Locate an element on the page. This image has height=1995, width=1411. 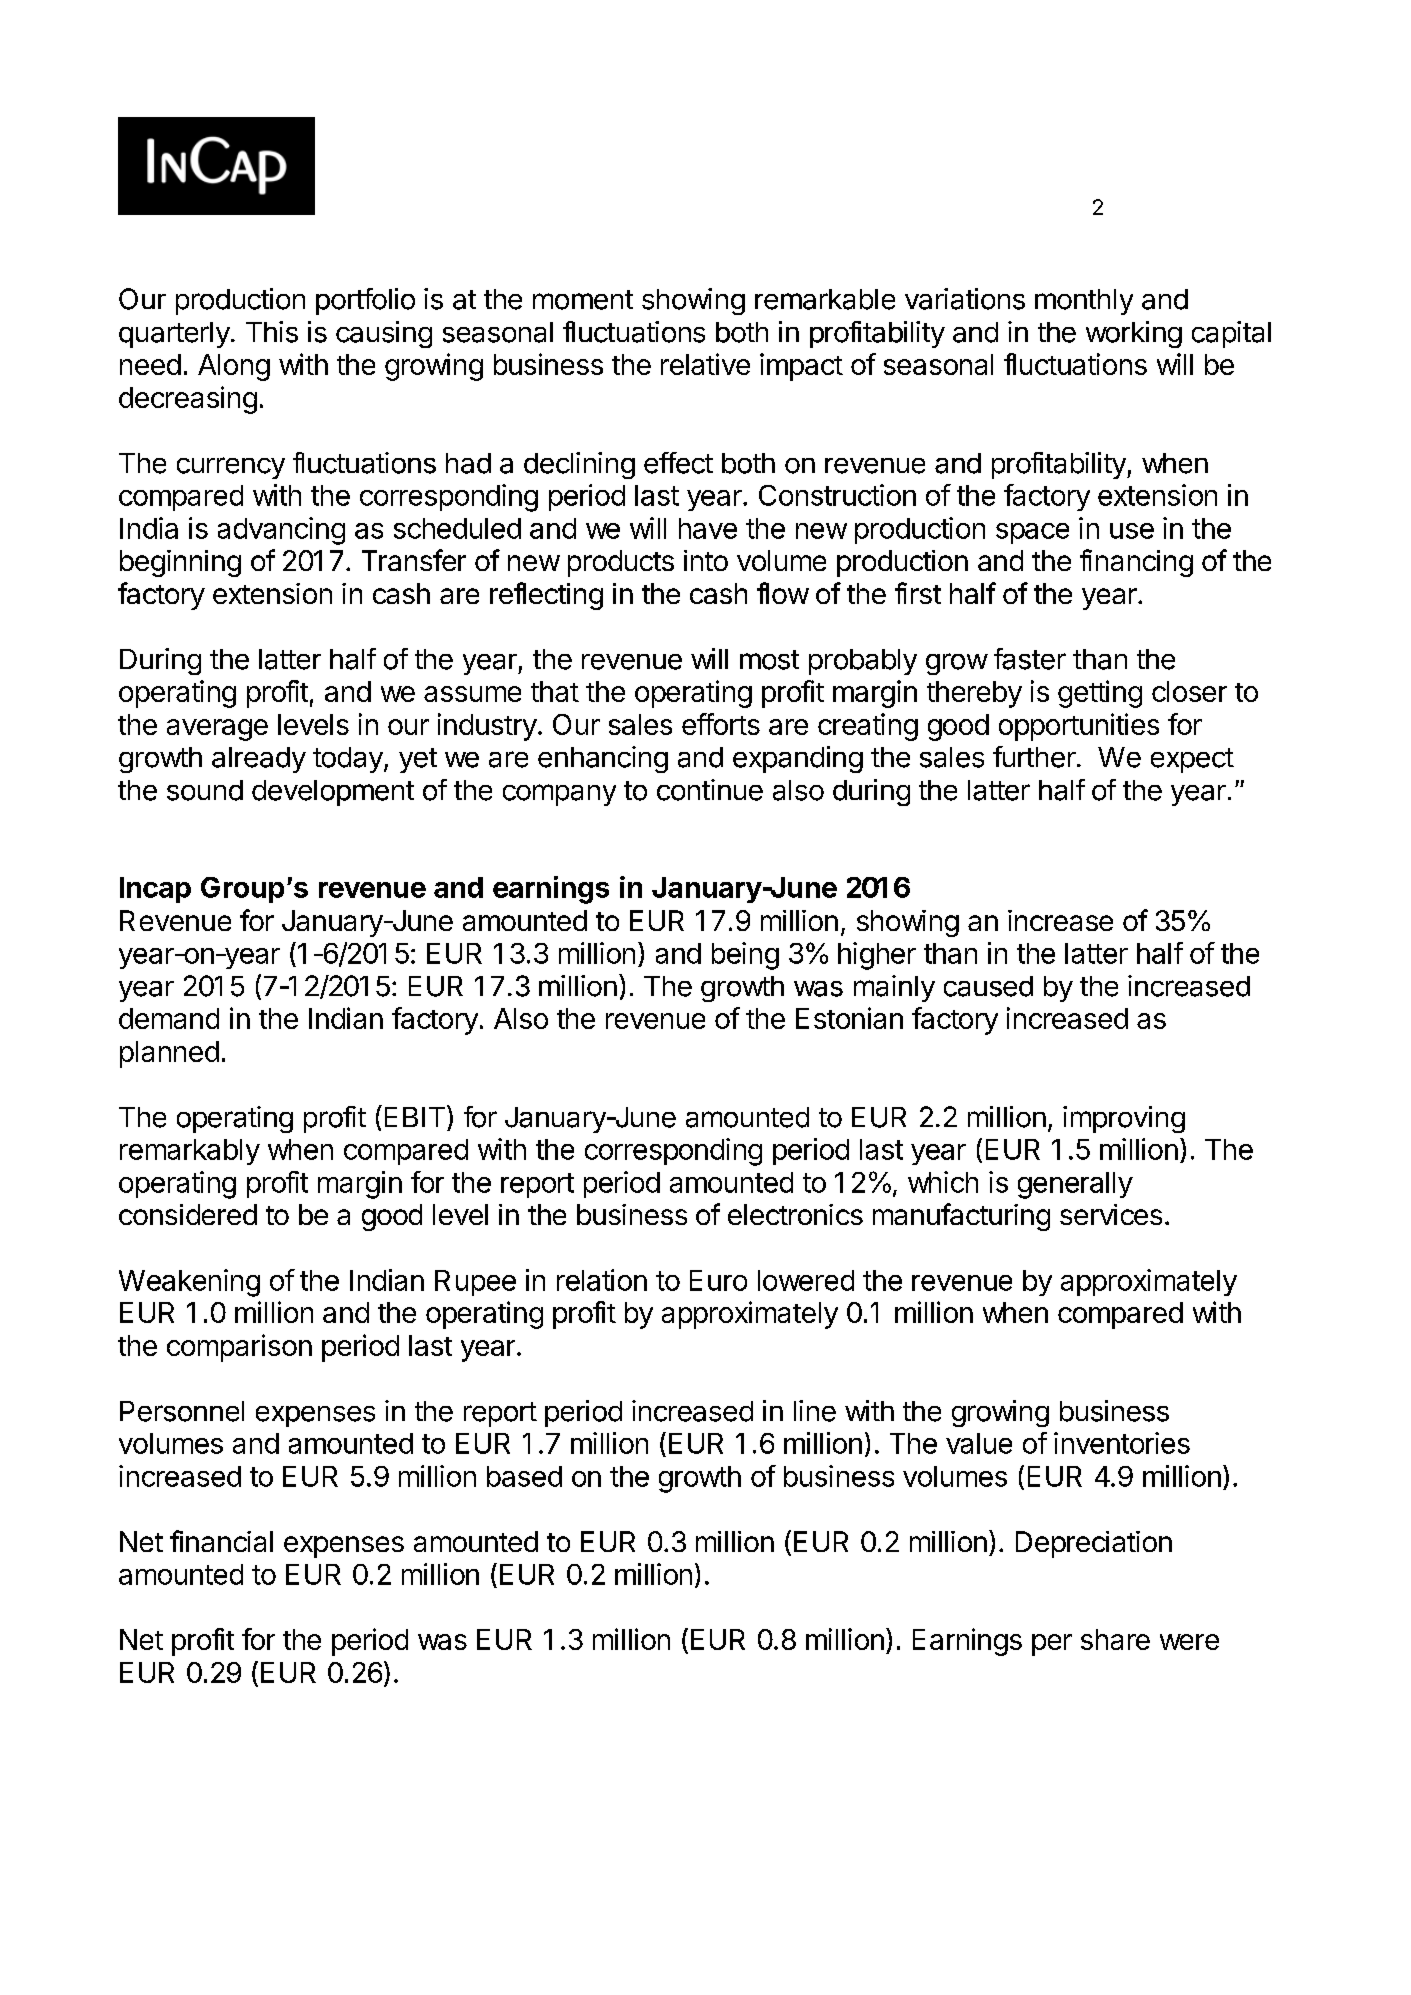
electronics is located at coordinates (795, 1214).
